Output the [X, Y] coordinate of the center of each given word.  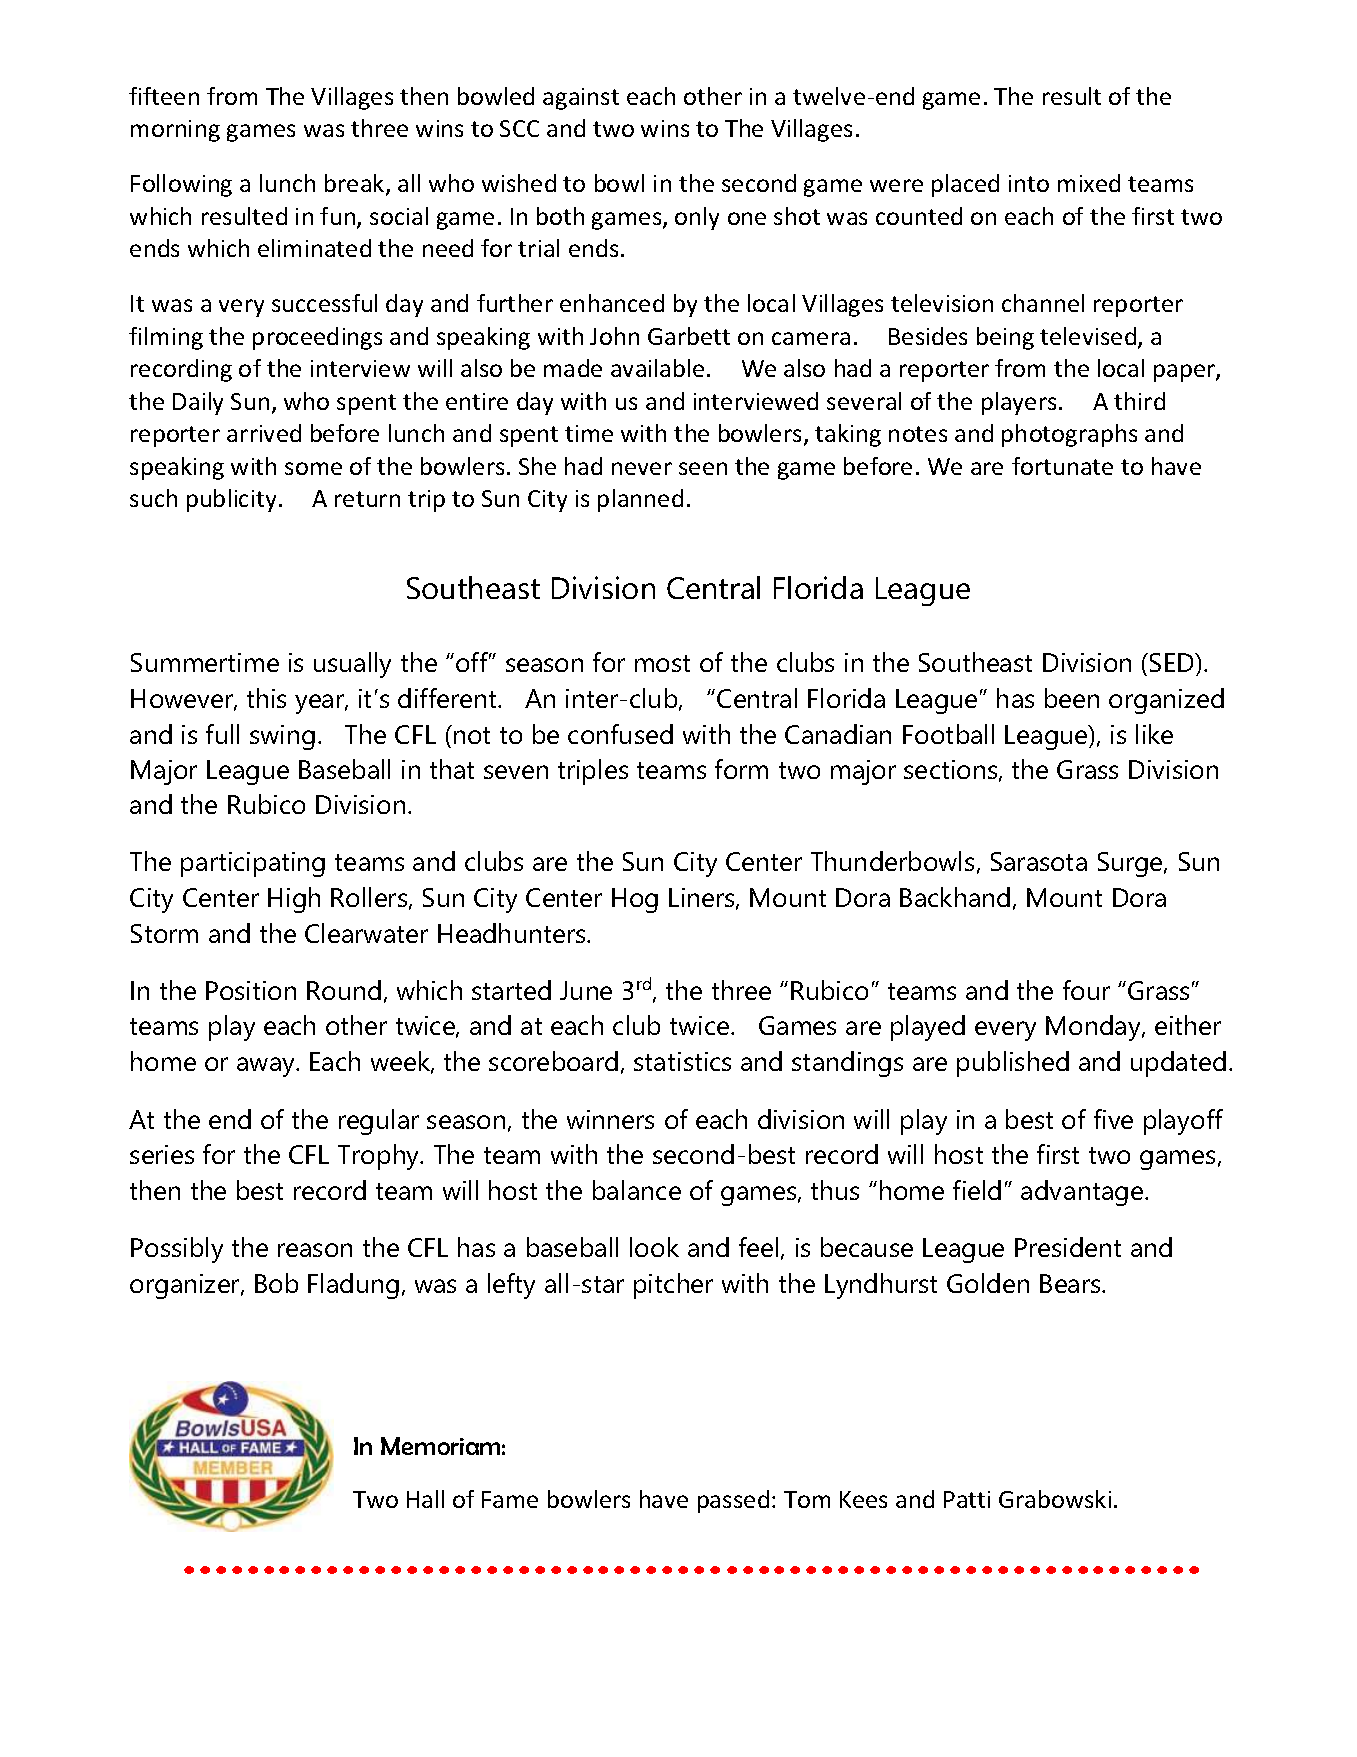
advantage [1083, 1193]
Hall [425, 1499]
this [266, 698]
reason [315, 1250]
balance [637, 1190]
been [1072, 698]
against [581, 99]
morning [175, 131]
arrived [264, 433]
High [294, 900]
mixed [1089, 183]
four [1086, 990]
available [657, 368]
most [662, 663]
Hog [635, 900]
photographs [1069, 435]
